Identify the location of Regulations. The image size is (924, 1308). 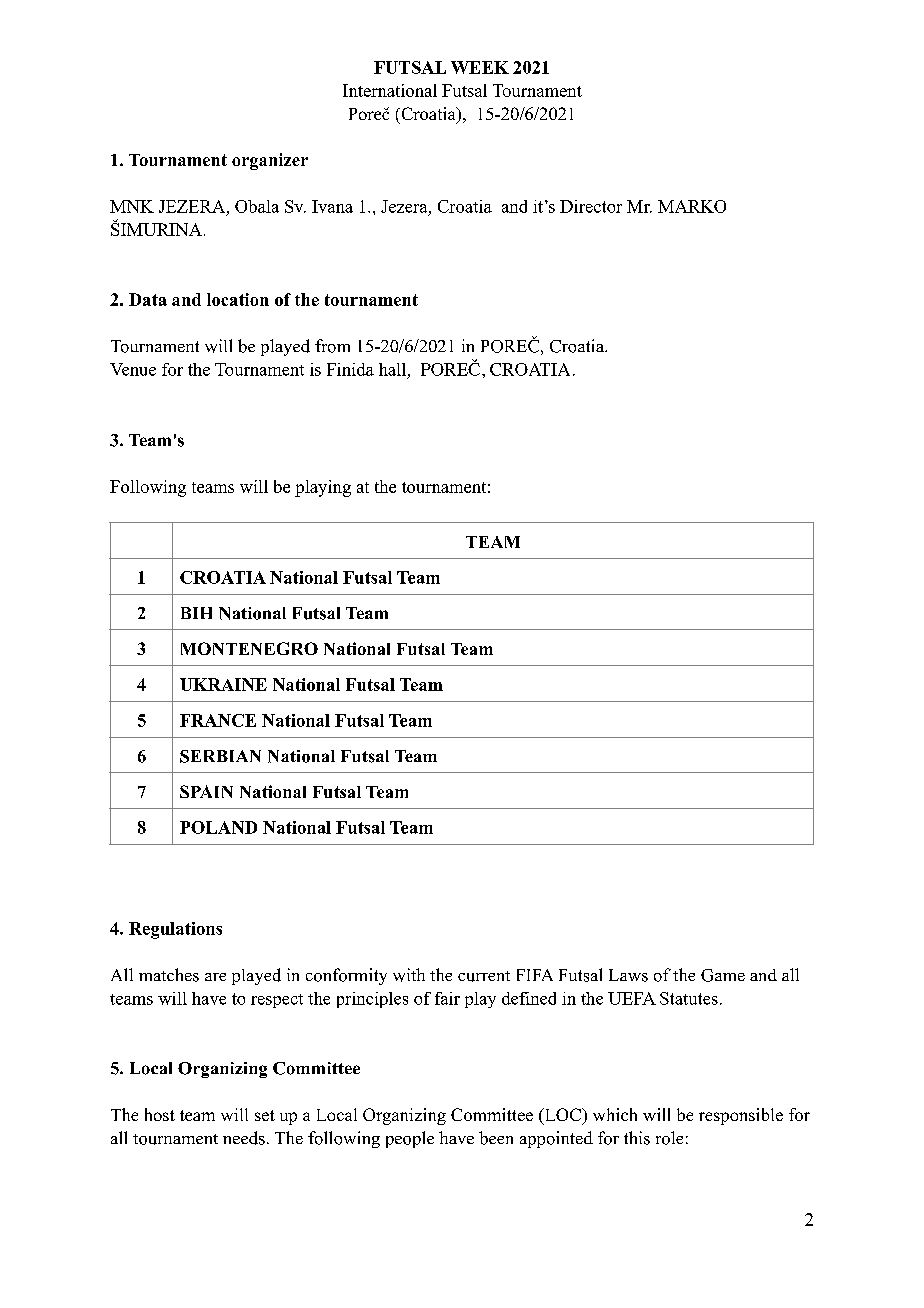
(175, 930).
